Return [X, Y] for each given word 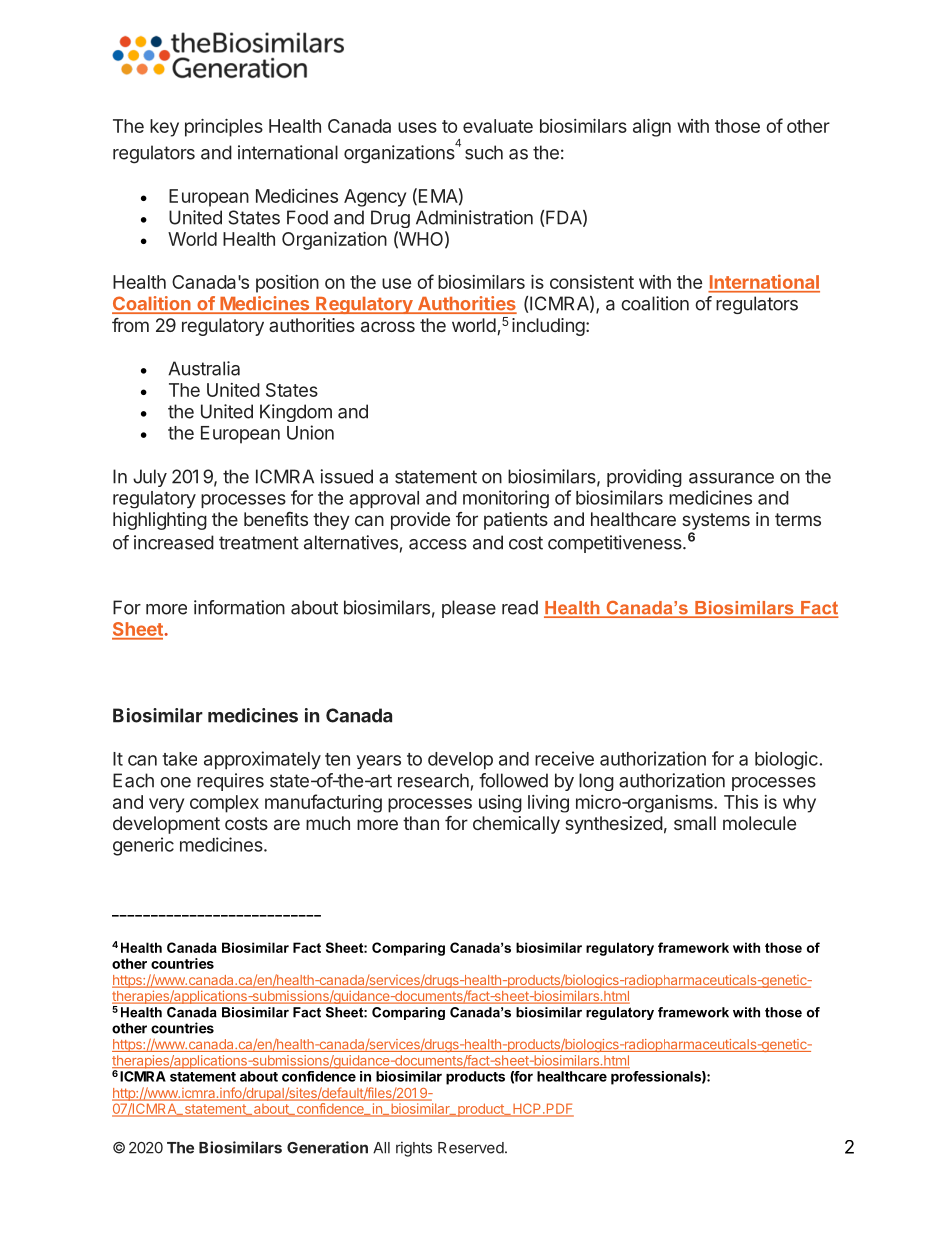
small [695, 823]
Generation [327, 1147]
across [388, 326]
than [421, 823]
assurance [731, 478]
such [484, 152]
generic [143, 846]
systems [716, 521]
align [652, 128]
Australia [204, 368]
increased [174, 542]
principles [224, 128]
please [469, 609]
